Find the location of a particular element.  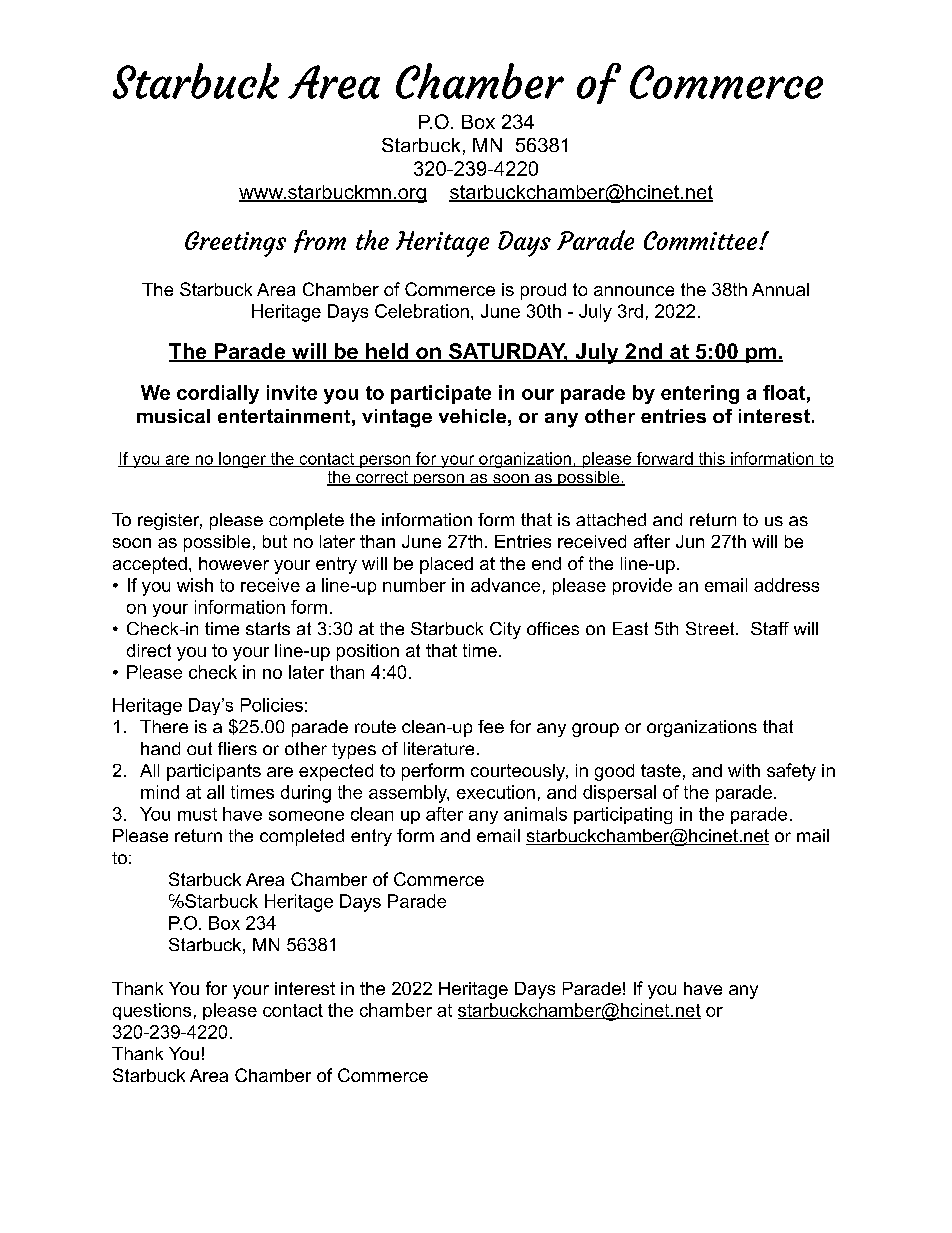

correct is located at coordinates (382, 478).
